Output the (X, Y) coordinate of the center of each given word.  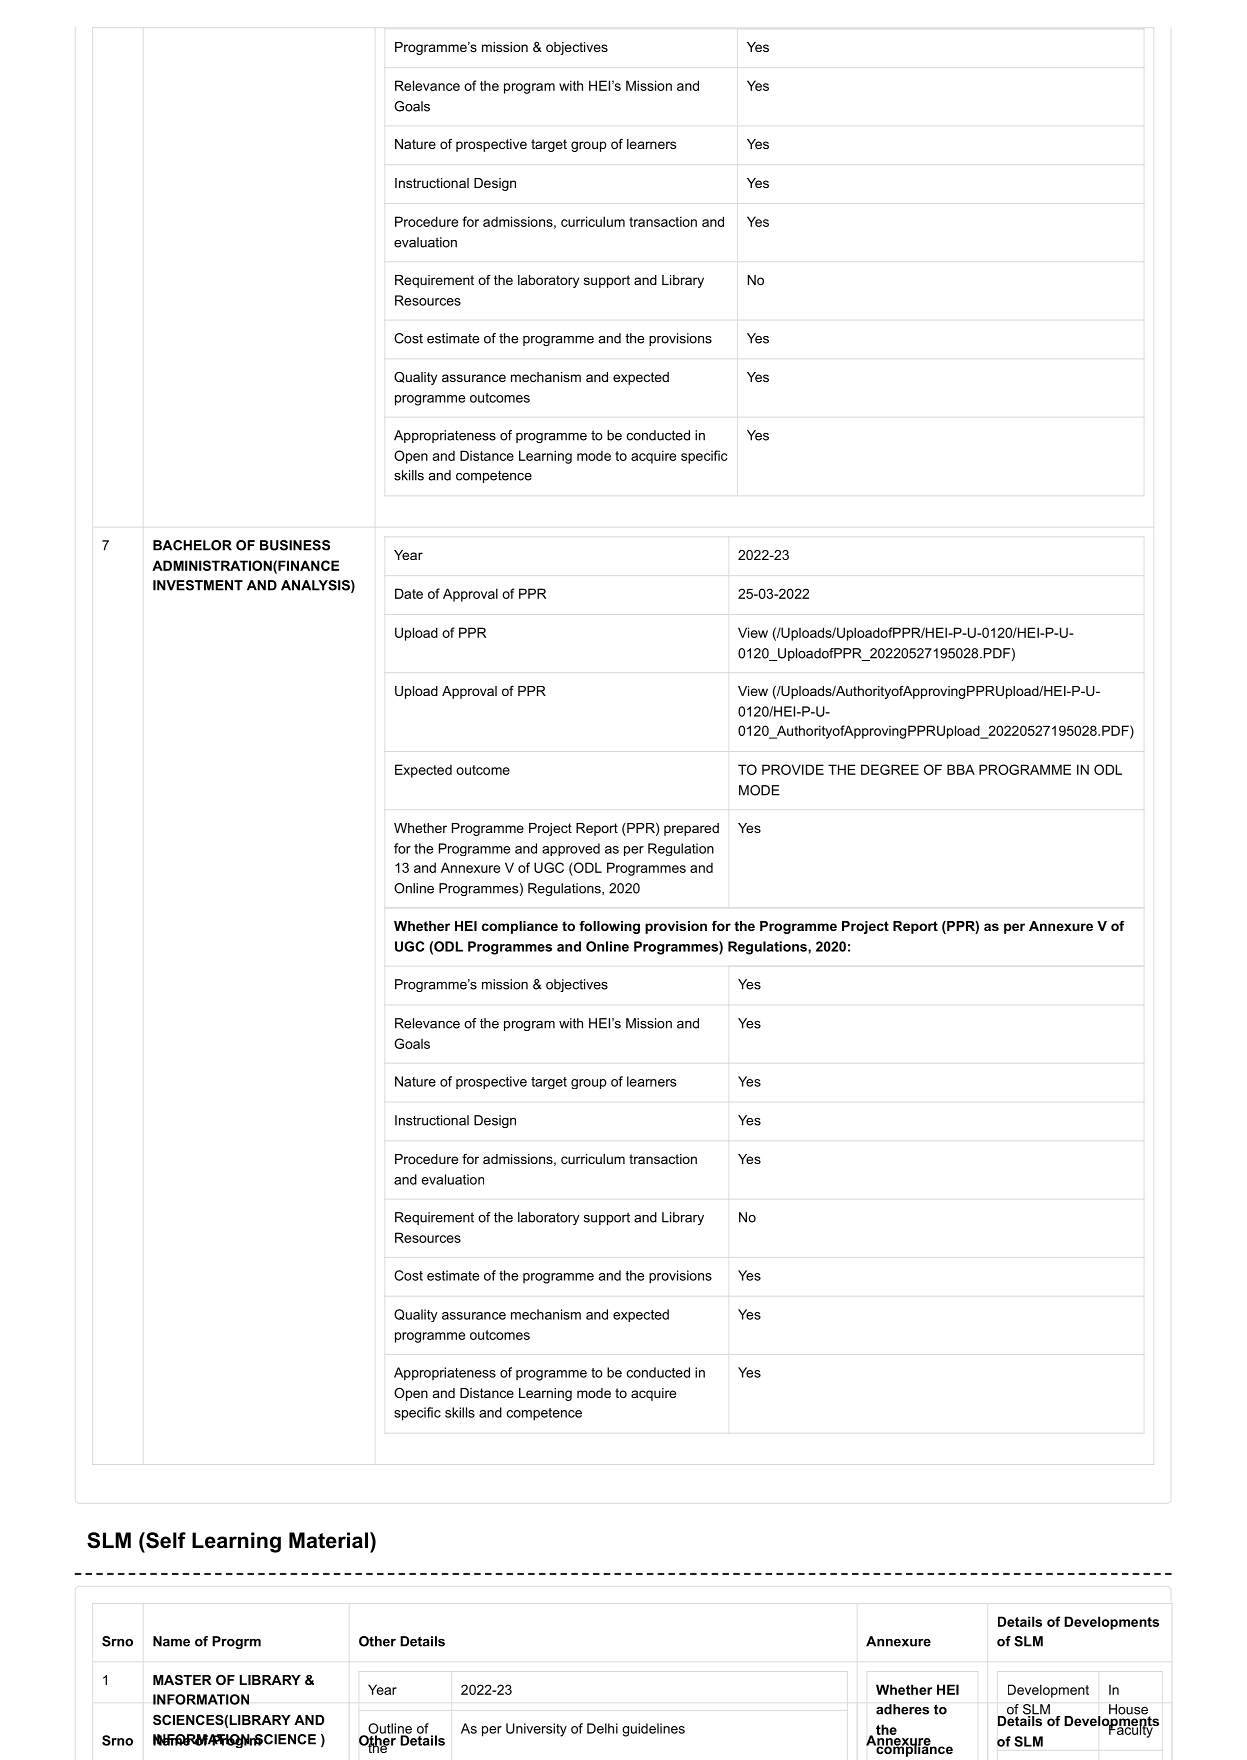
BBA (961, 769)
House (1129, 1710)
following (609, 927)
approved (571, 849)
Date (409, 593)
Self (165, 1540)
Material (328, 1540)
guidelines (653, 1730)
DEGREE (890, 769)
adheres (902, 1709)
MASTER (182, 1680)
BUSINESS (295, 545)
